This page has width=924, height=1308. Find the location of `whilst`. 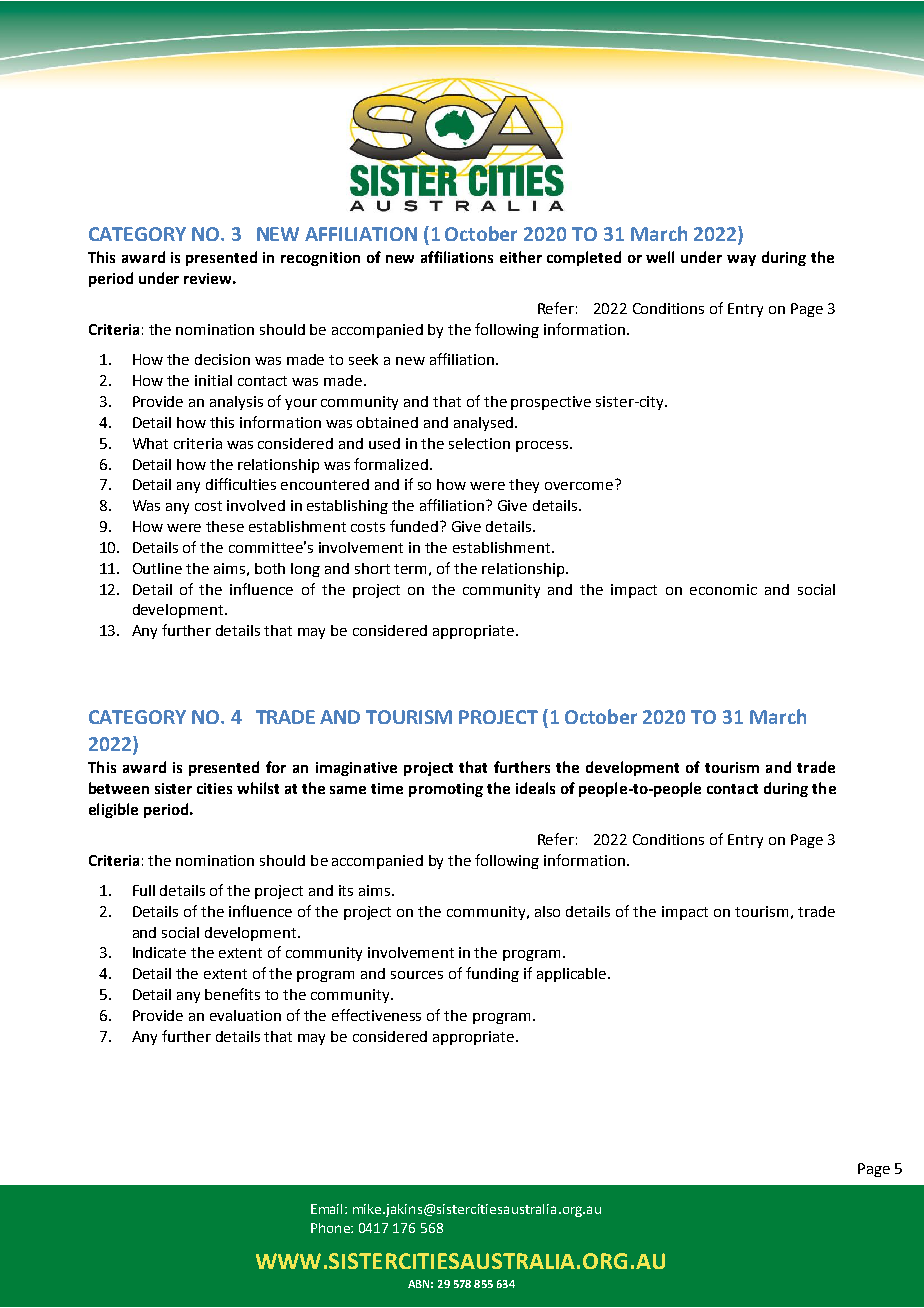

whilst is located at coordinates (258, 788).
